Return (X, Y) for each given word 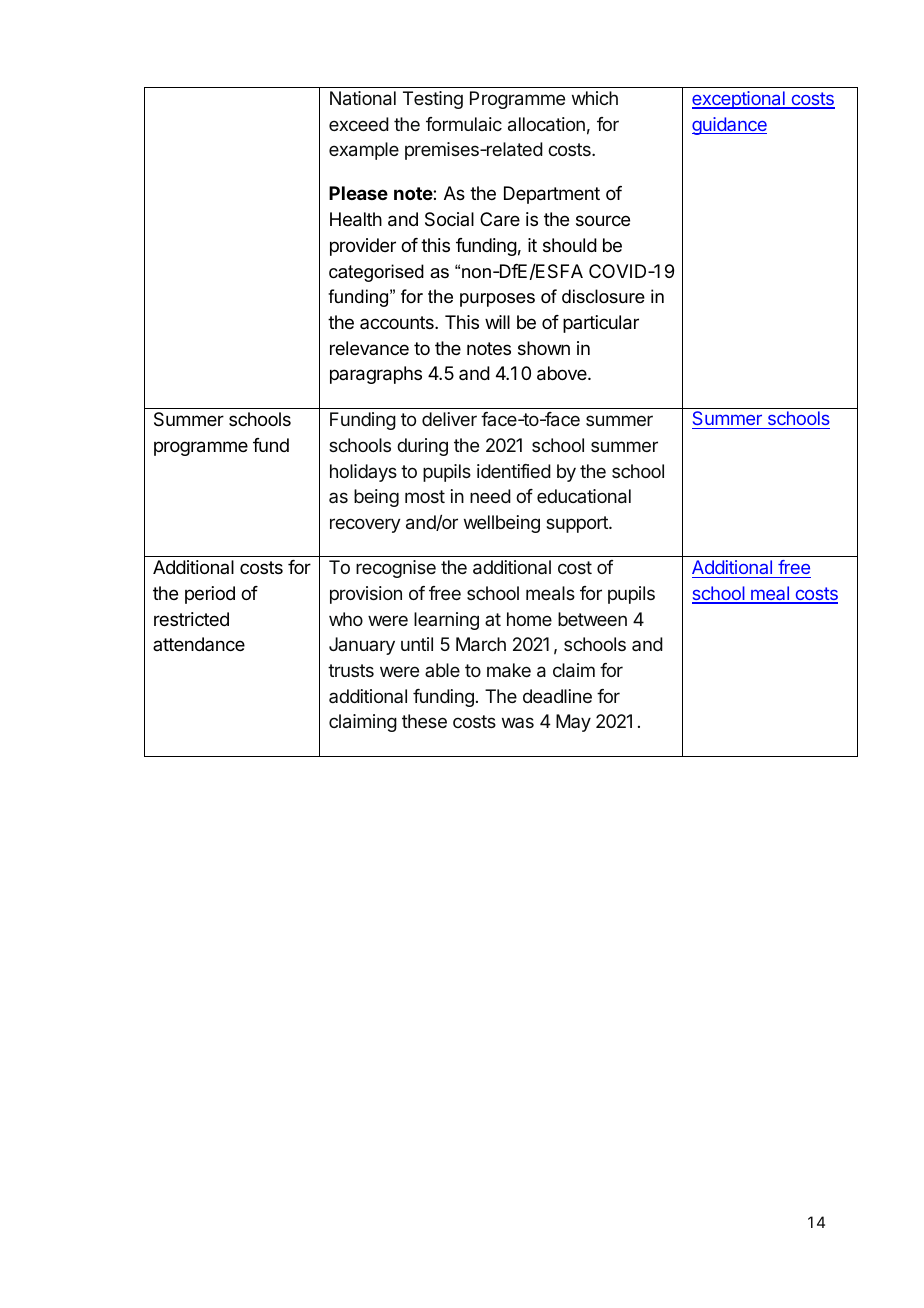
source (603, 220)
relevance (369, 348)
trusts (351, 670)
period (210, 595)
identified (514, 471)
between (592, 619)
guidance (729, 126)
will (497, 322)
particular (601, 324)
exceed (359, 124)
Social (449, 219)
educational (584, 496)
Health (356, 219)
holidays (363, 473)
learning (446, 621)
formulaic (464, 124)
